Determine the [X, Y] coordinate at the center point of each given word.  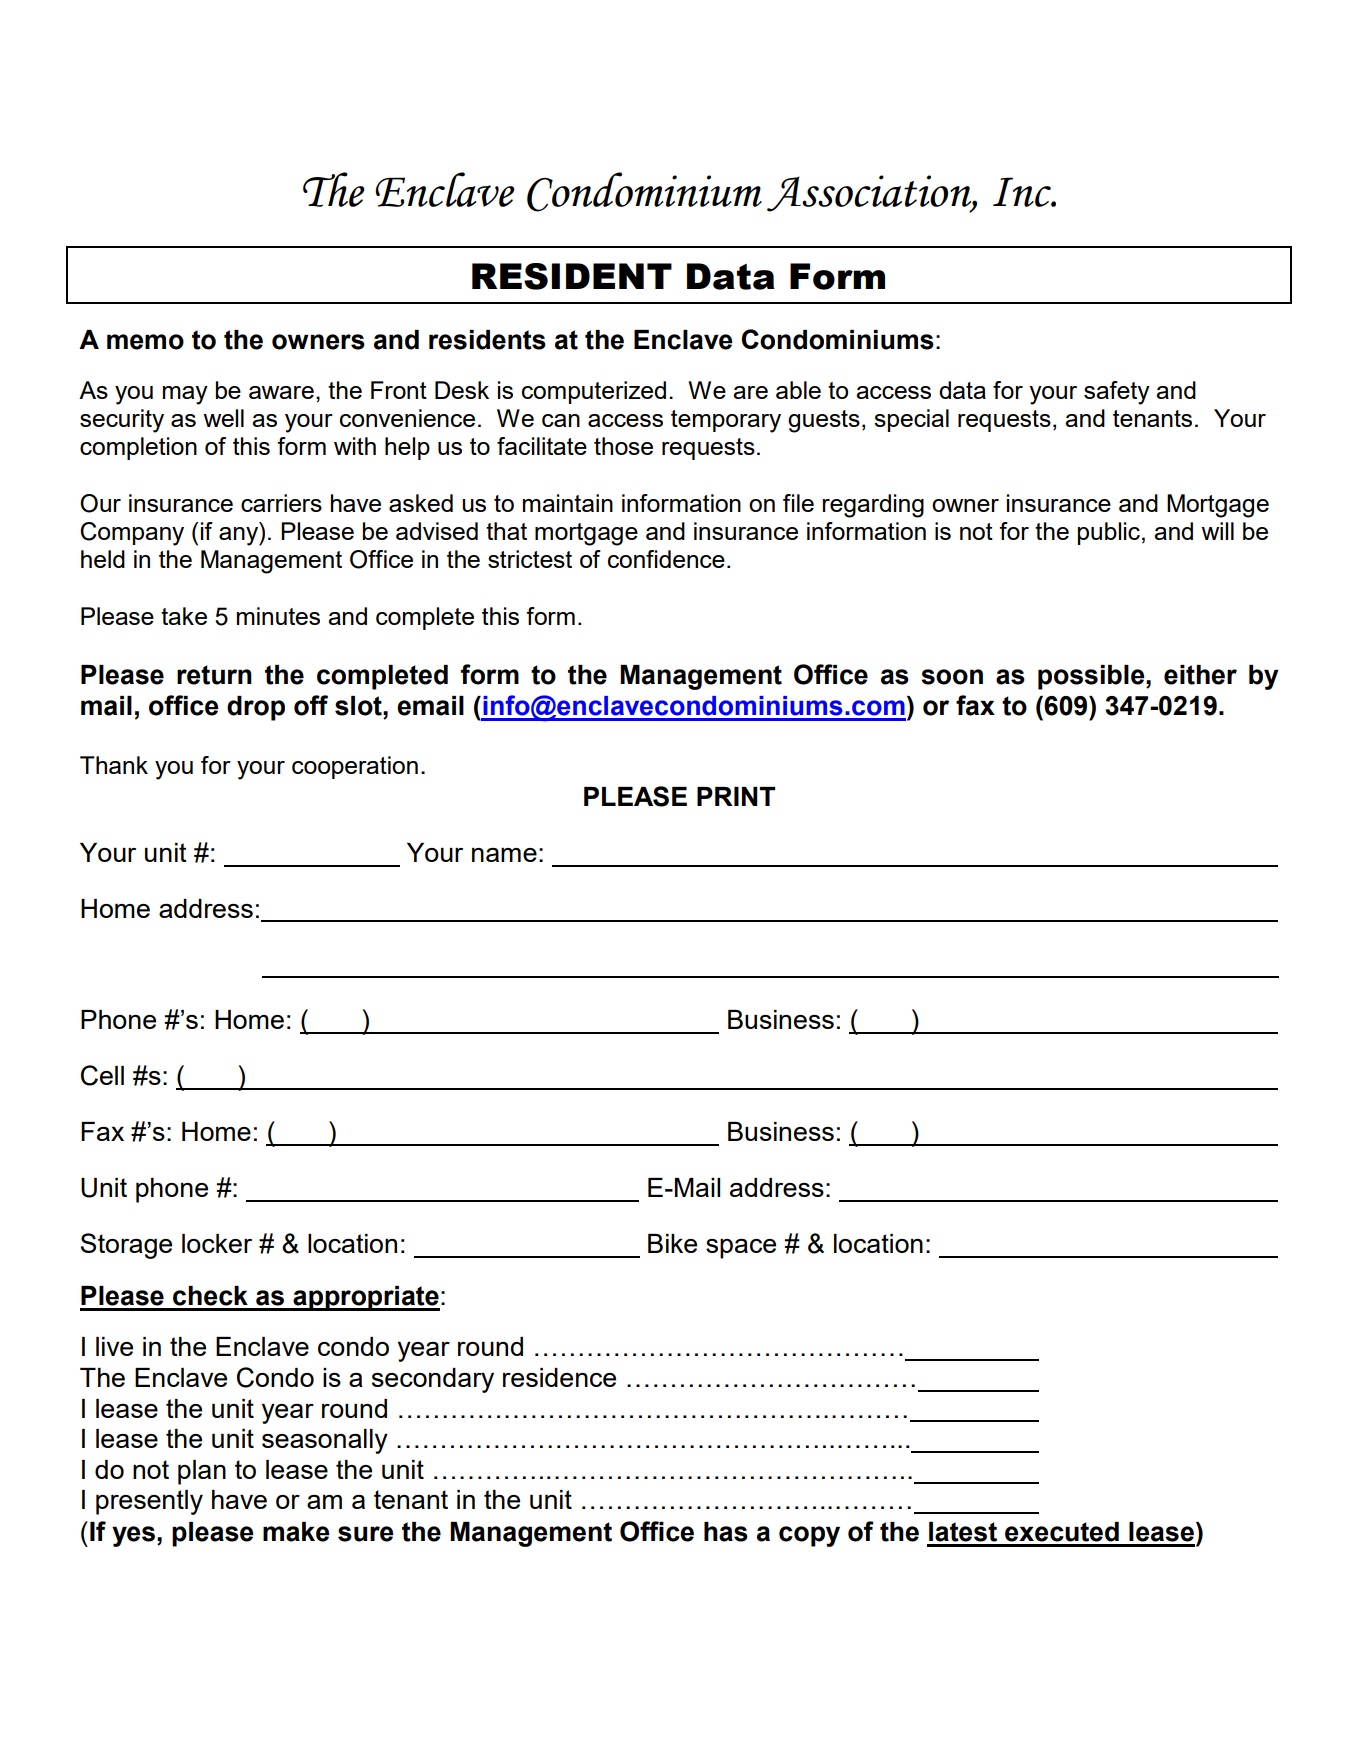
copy [809, 1536]
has [726, 1532]
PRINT [736, 796]
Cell [102, 1075]
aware [281, 392]
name [504, 855]
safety [1117, 393]
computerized [594, 392]
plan [202, 1472]
